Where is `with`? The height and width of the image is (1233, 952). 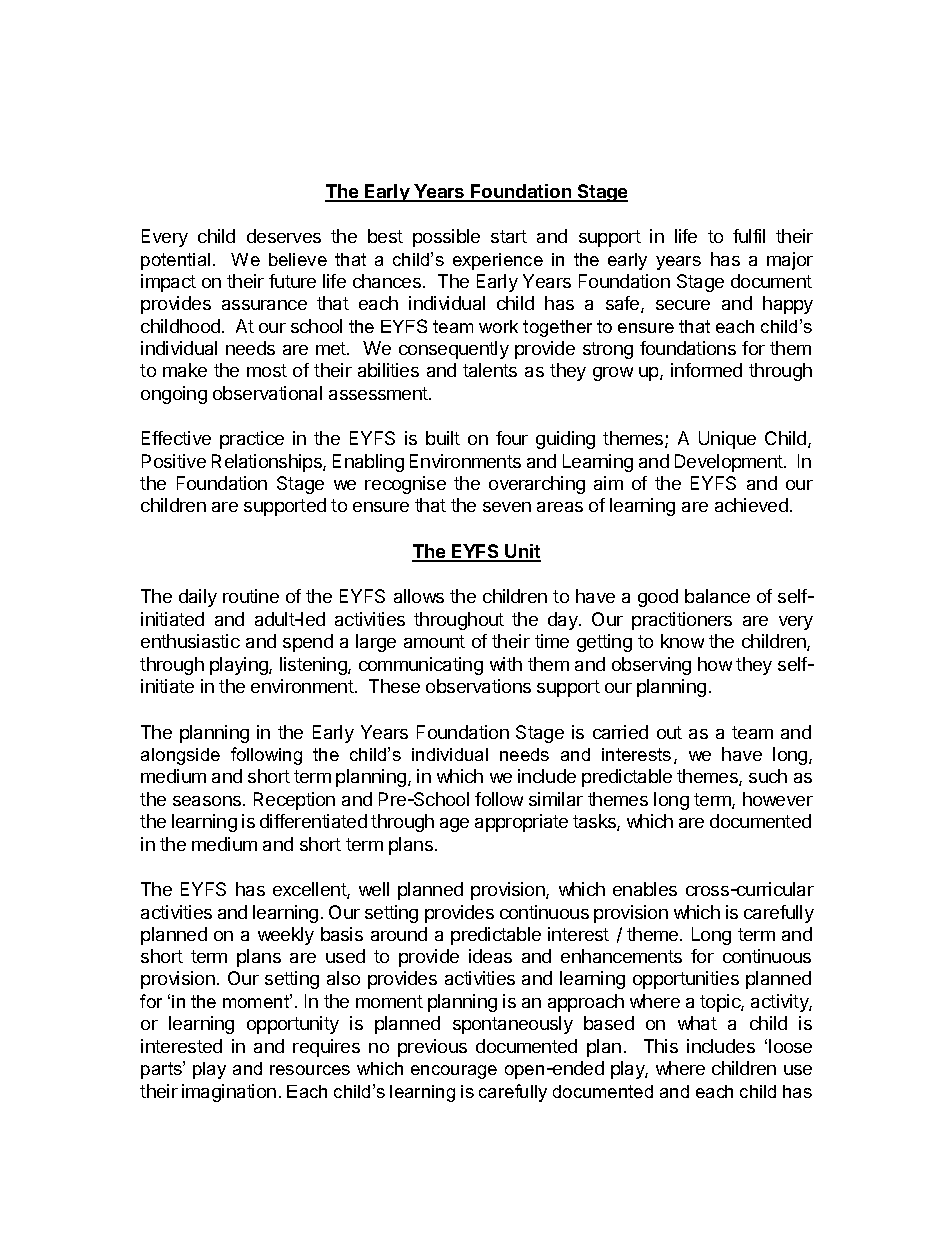 with is located at coordinates (506, 664).
